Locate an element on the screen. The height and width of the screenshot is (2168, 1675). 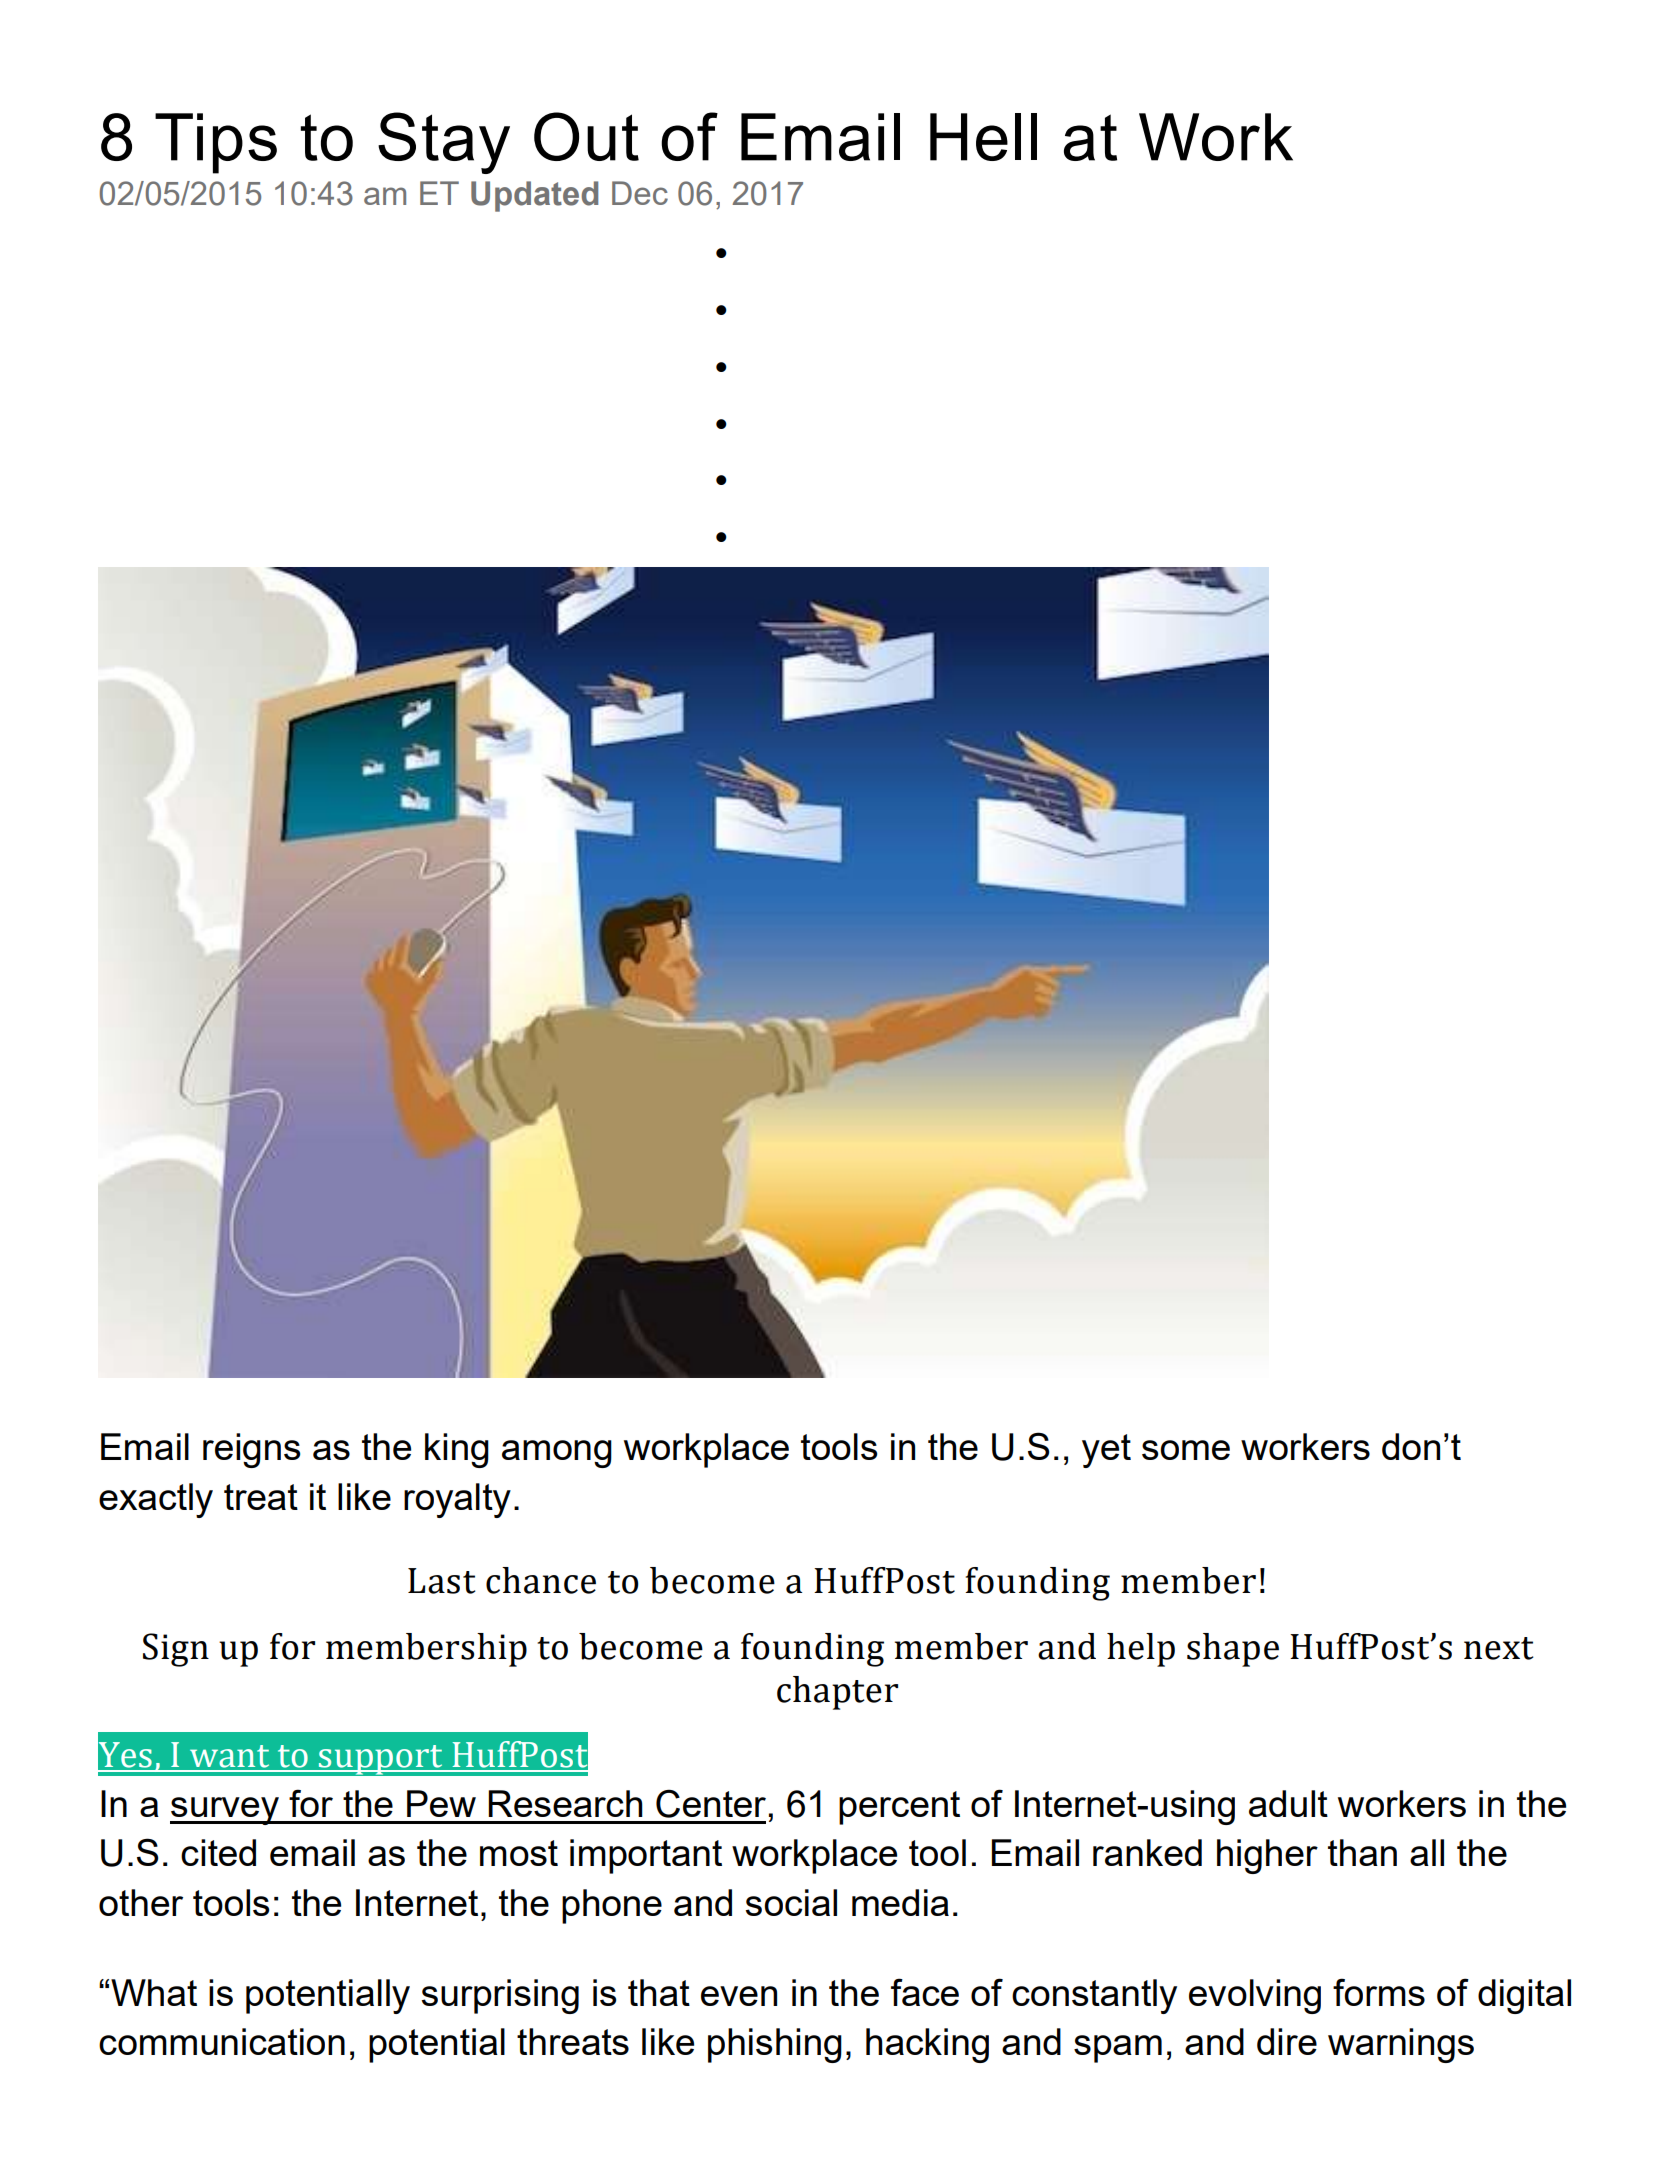
communication is located at coordinates (222, 2041).
